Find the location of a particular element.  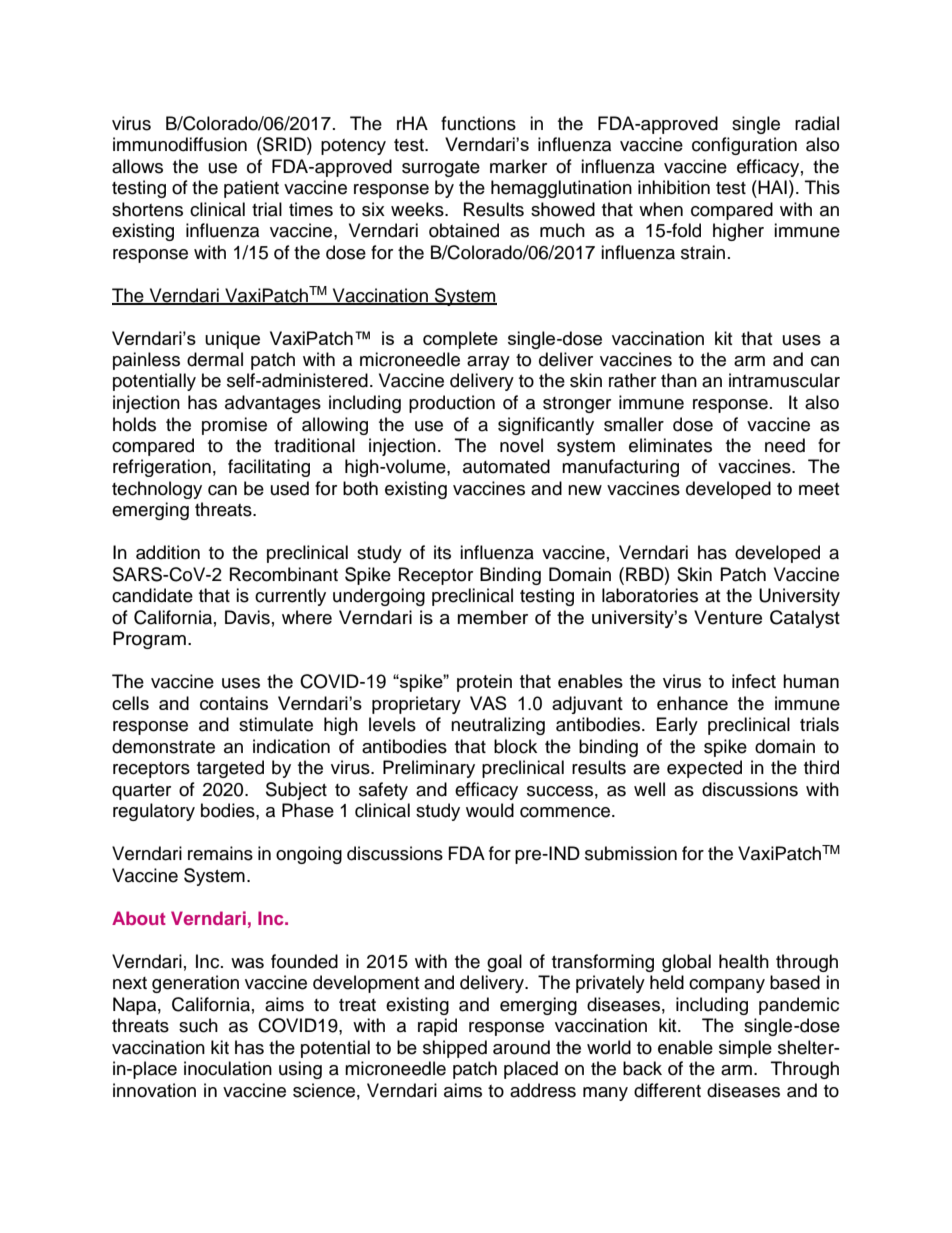

would is located at coordinates (490, 810).
